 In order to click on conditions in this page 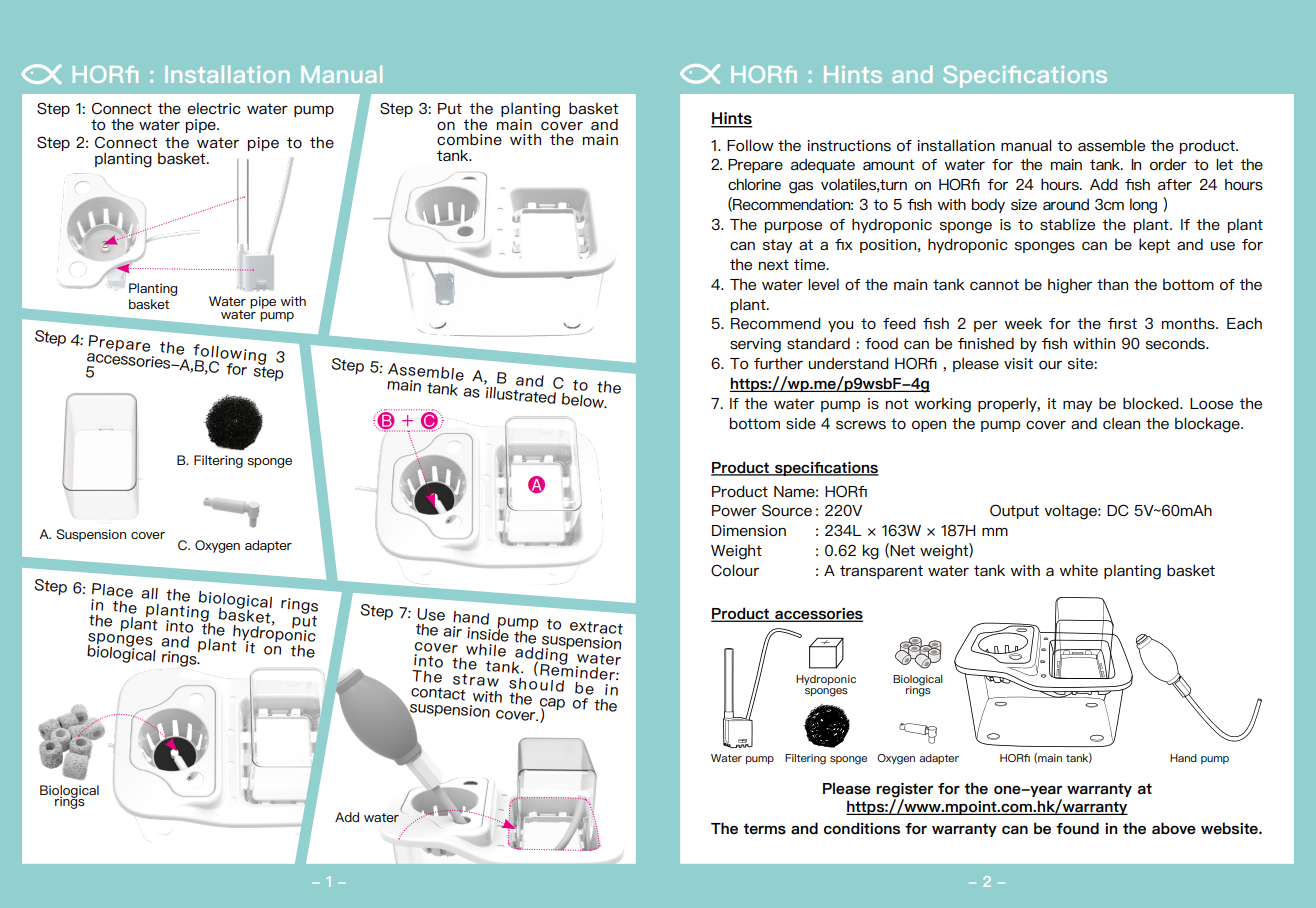, I will do `click(862, 828)`.
